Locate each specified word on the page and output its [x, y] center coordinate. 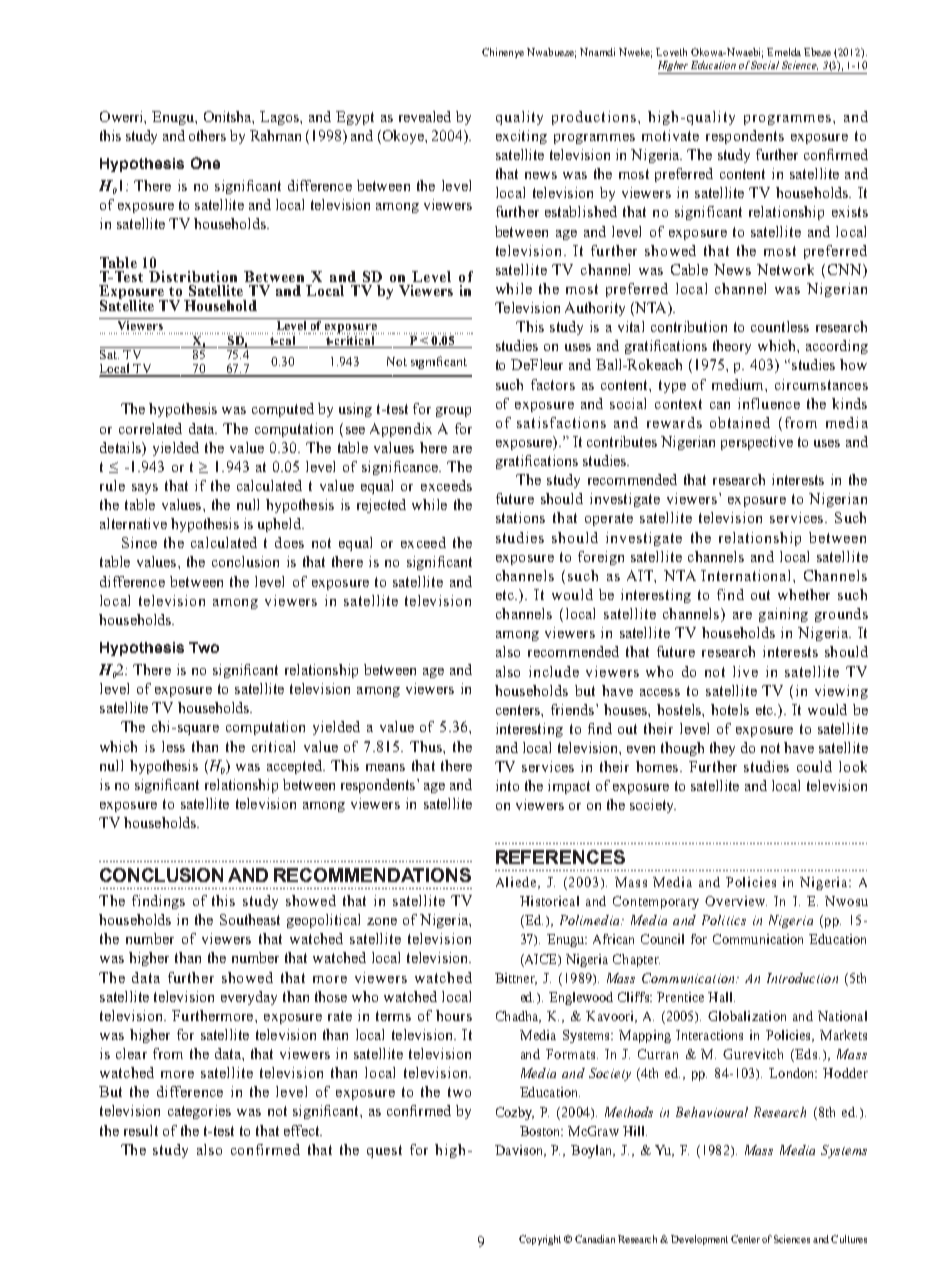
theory [732, 347]
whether [804, 594]
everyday [249, 998]
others [207, 135]
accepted [295, 767]
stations [520, 517]
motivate [670, 135]
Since [139, 542]
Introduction [802, 978]
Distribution [193, 276]
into [507, 785]
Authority [595, 309]
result [141, 1130]
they [722, 749]
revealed [425, 116]
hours [454, 1015]
